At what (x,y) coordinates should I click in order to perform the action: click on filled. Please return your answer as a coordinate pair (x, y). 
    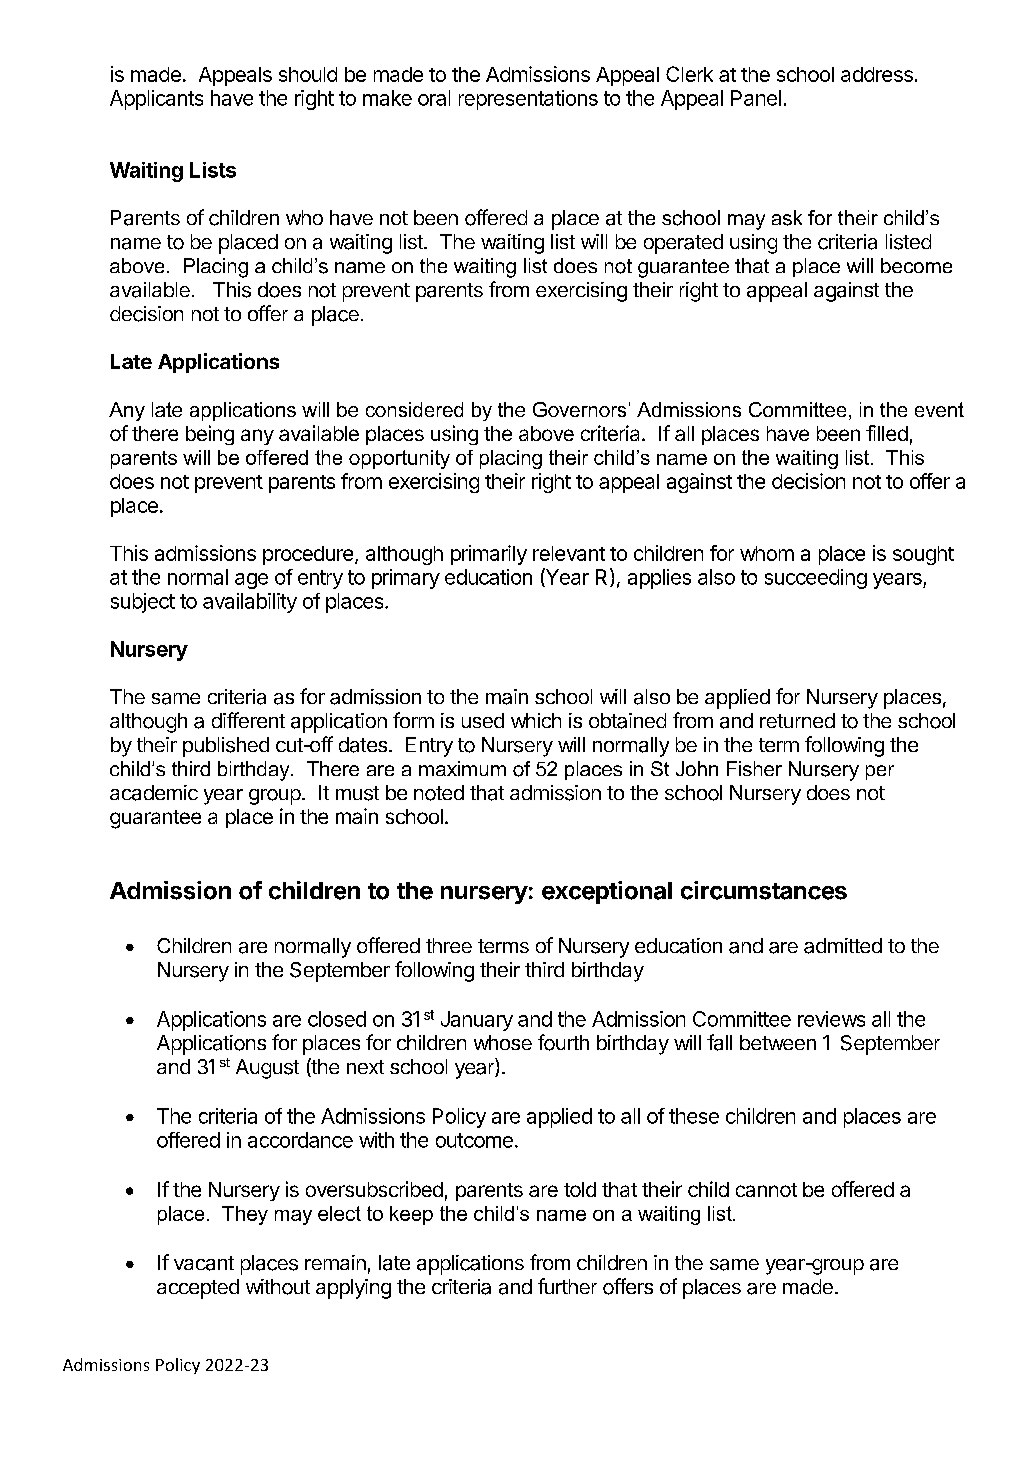
    Looking at the image, I should click on (887, 433).
